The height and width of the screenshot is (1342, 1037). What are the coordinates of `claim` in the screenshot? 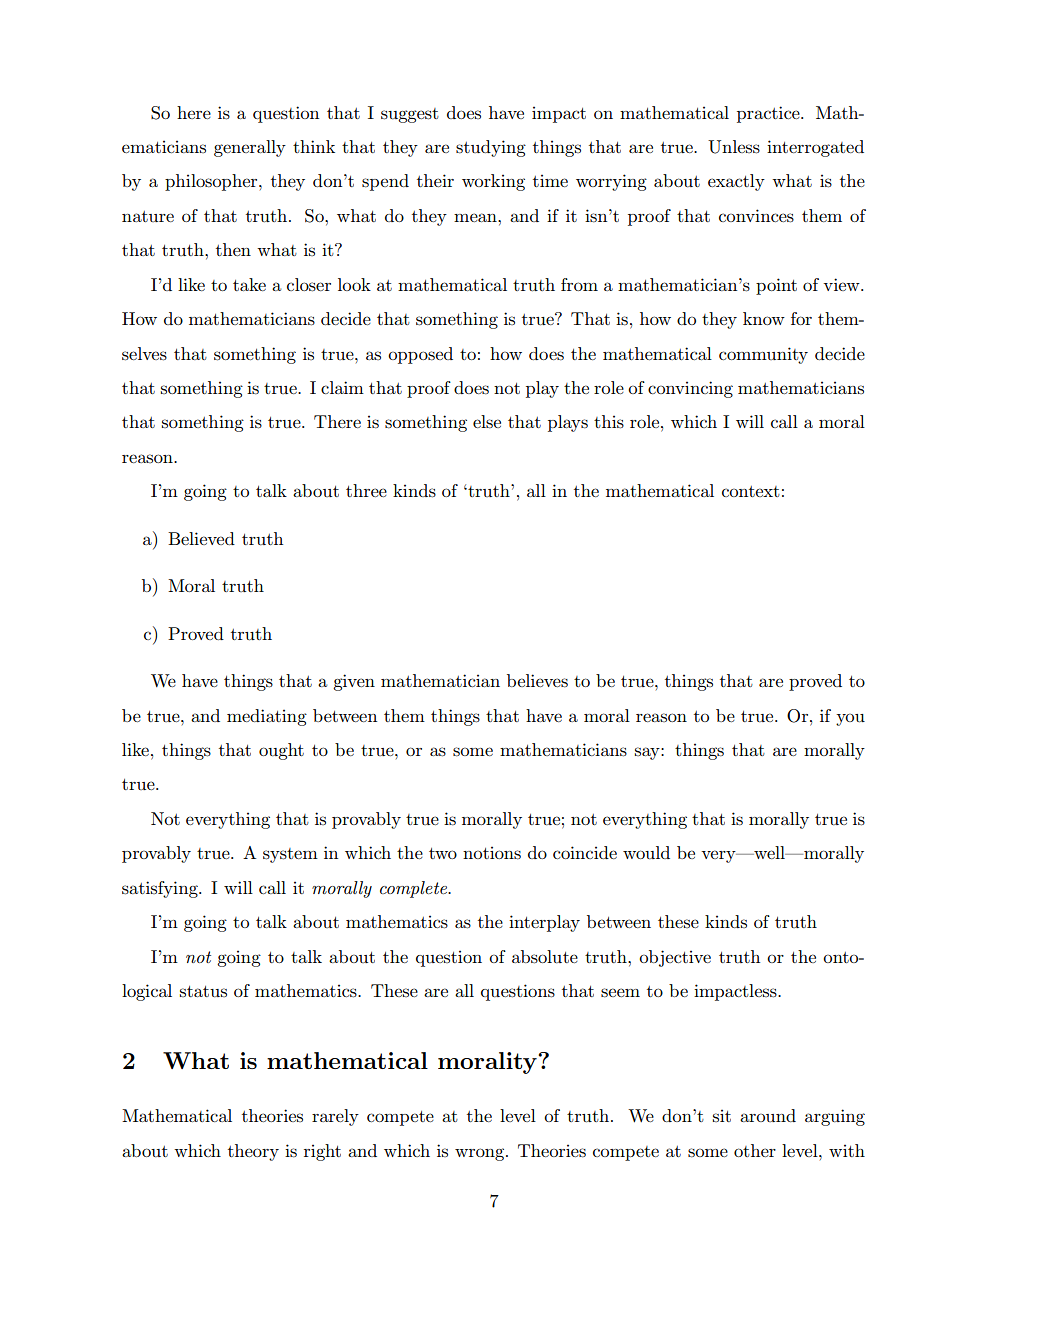 It's located at (342, 387).
